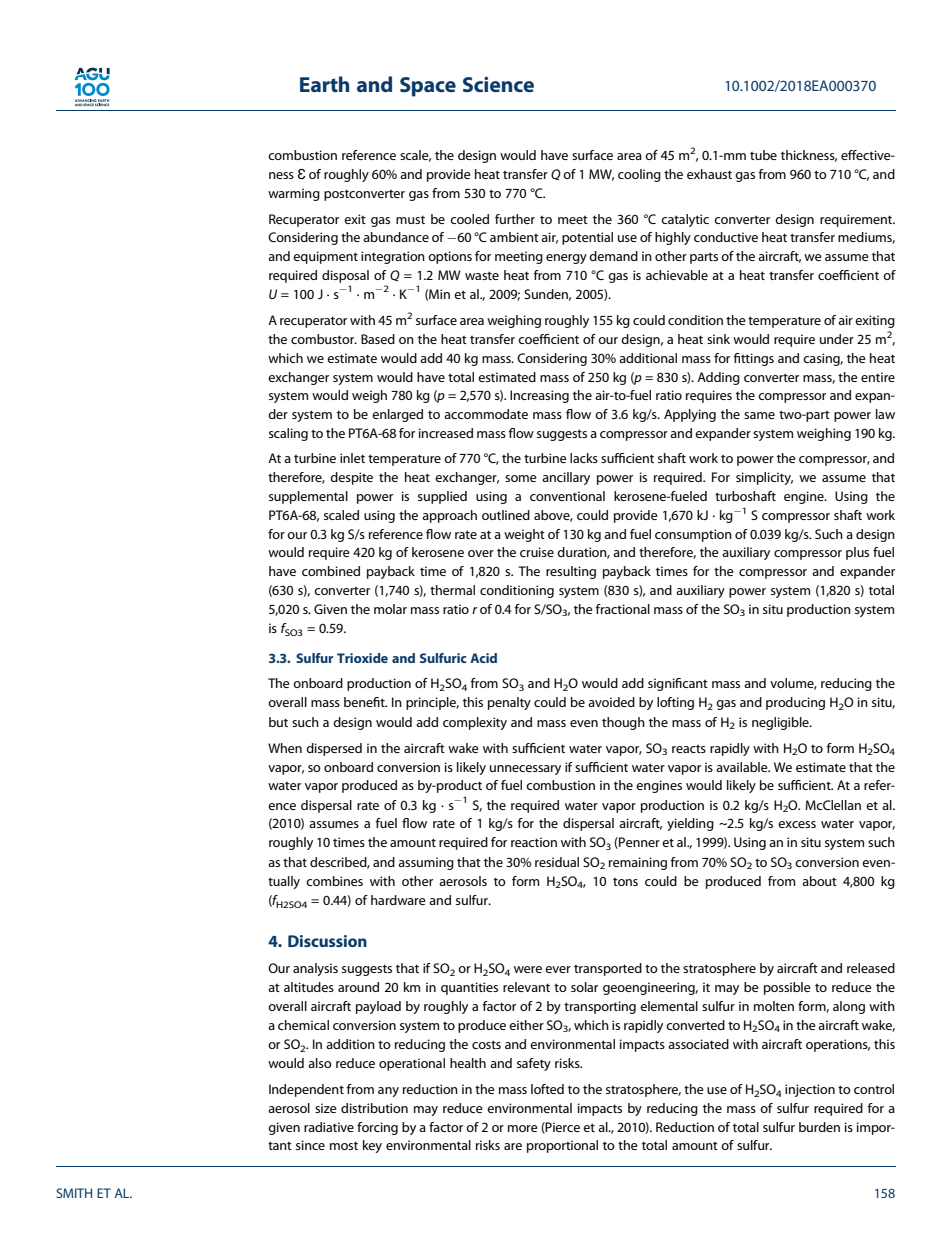 This page has width=952, height=1233. Describe the element at coordinates (331, 571) in the page. I see `combined` at that location.
